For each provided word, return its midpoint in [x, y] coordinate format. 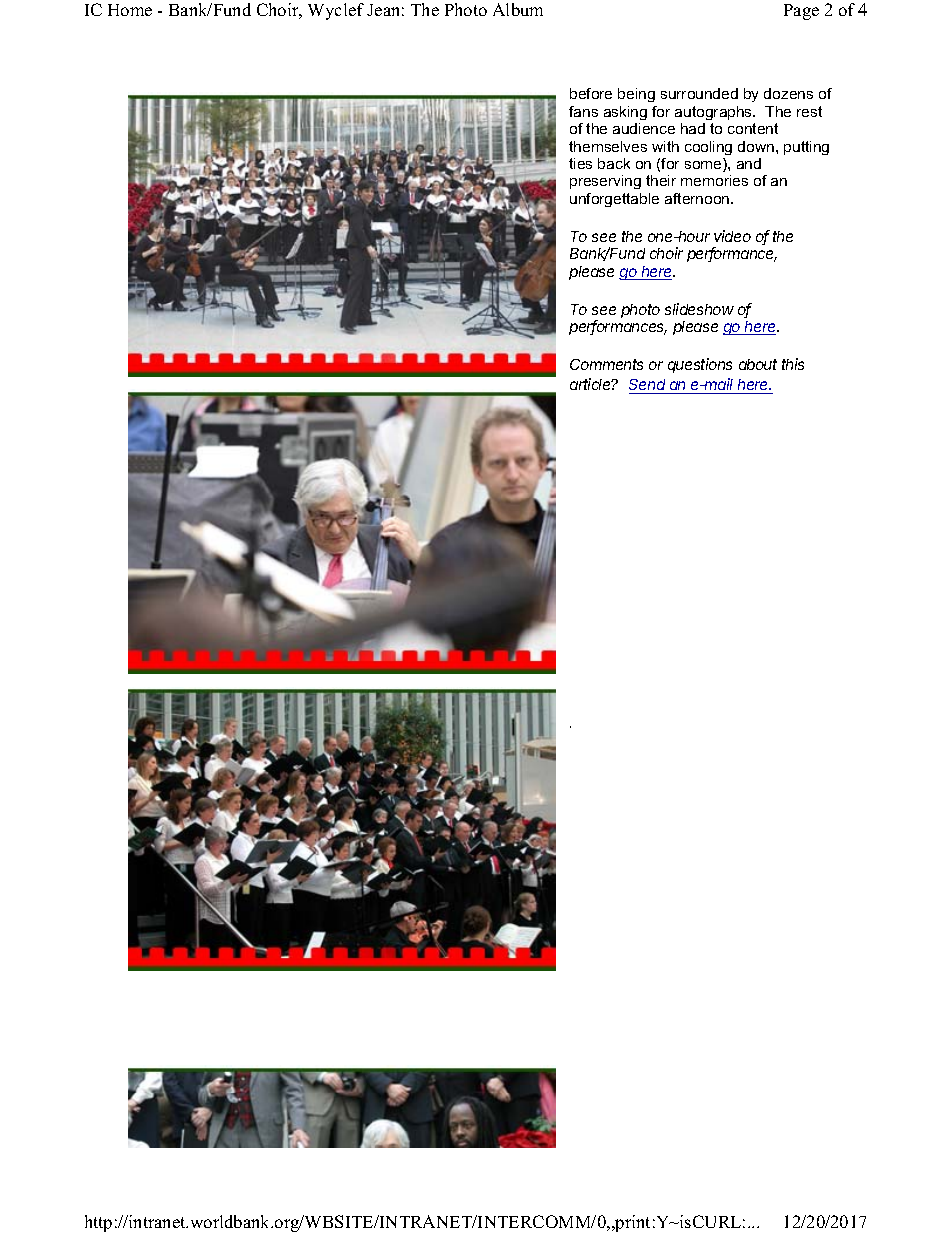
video [732, 236]
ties [580, 163]
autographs [715, 113]
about [758, 364]
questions [700, 365]
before [591, 93]
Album [518, 9]
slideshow [699, 309]
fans [583, 111]
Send [647, 384]
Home [130, 10]
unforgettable [614, 200]
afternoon [698, 198]
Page [801, 12]
